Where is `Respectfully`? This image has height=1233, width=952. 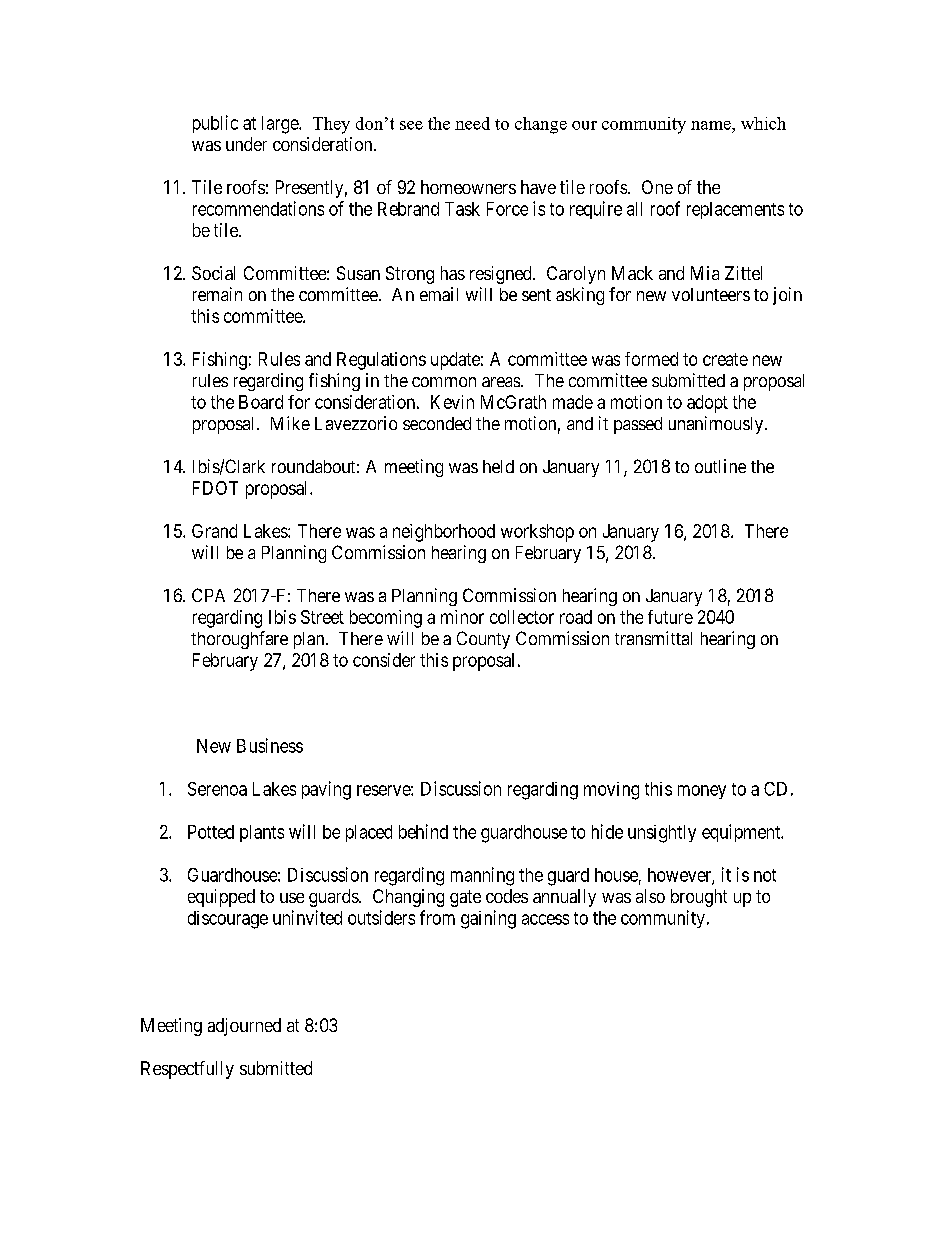 Respectfully is located at coordinates (187, 1070).
